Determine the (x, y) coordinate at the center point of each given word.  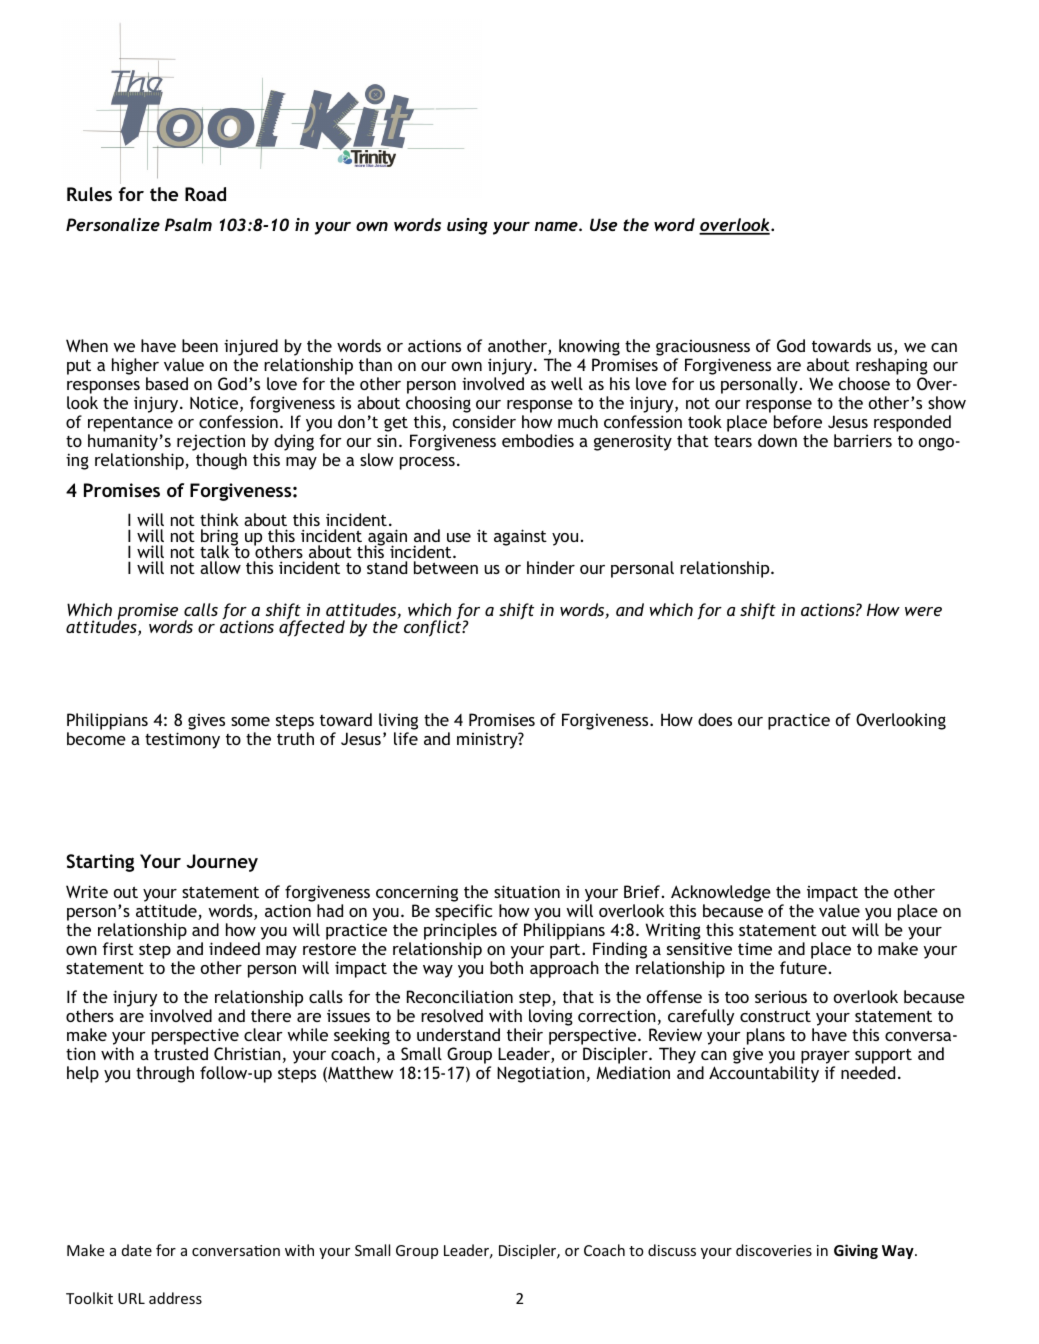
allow (220, 567)
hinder (551, 567)
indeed (234, 948)
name (557, 226)
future (803, 967)
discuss (672, 1250)
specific (463, 912)
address (175, 1298)
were (923, 611)
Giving (856, 1251)
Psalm (188, 224)
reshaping (892, 368)
